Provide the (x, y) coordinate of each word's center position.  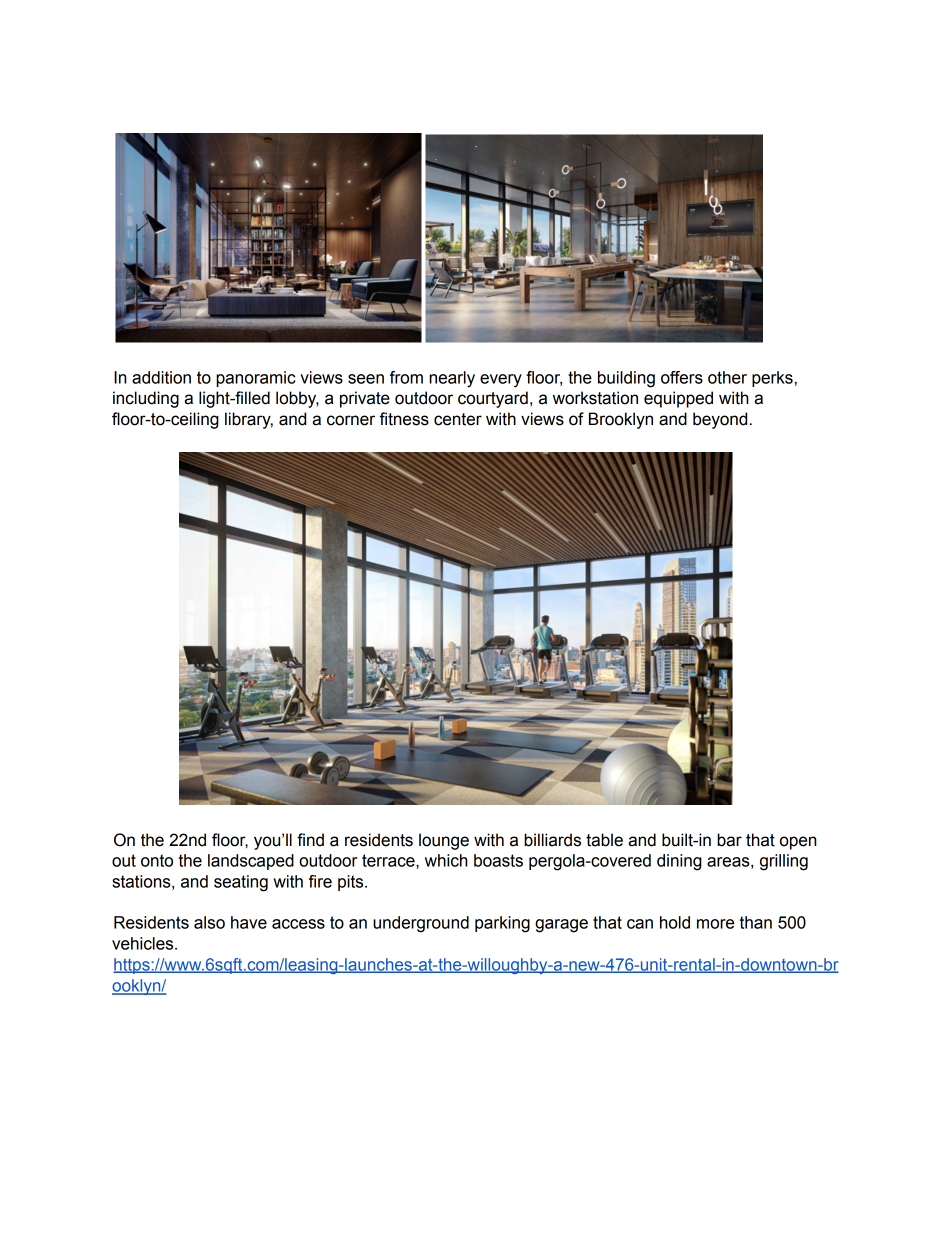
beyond (720, 420)
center (458, 419)
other (727, 377)
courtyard (493, 399)
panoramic (255, 379)
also (209, 922)
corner (351, 420)
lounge (444, 841)
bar (729, 840)
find (310, 840)
